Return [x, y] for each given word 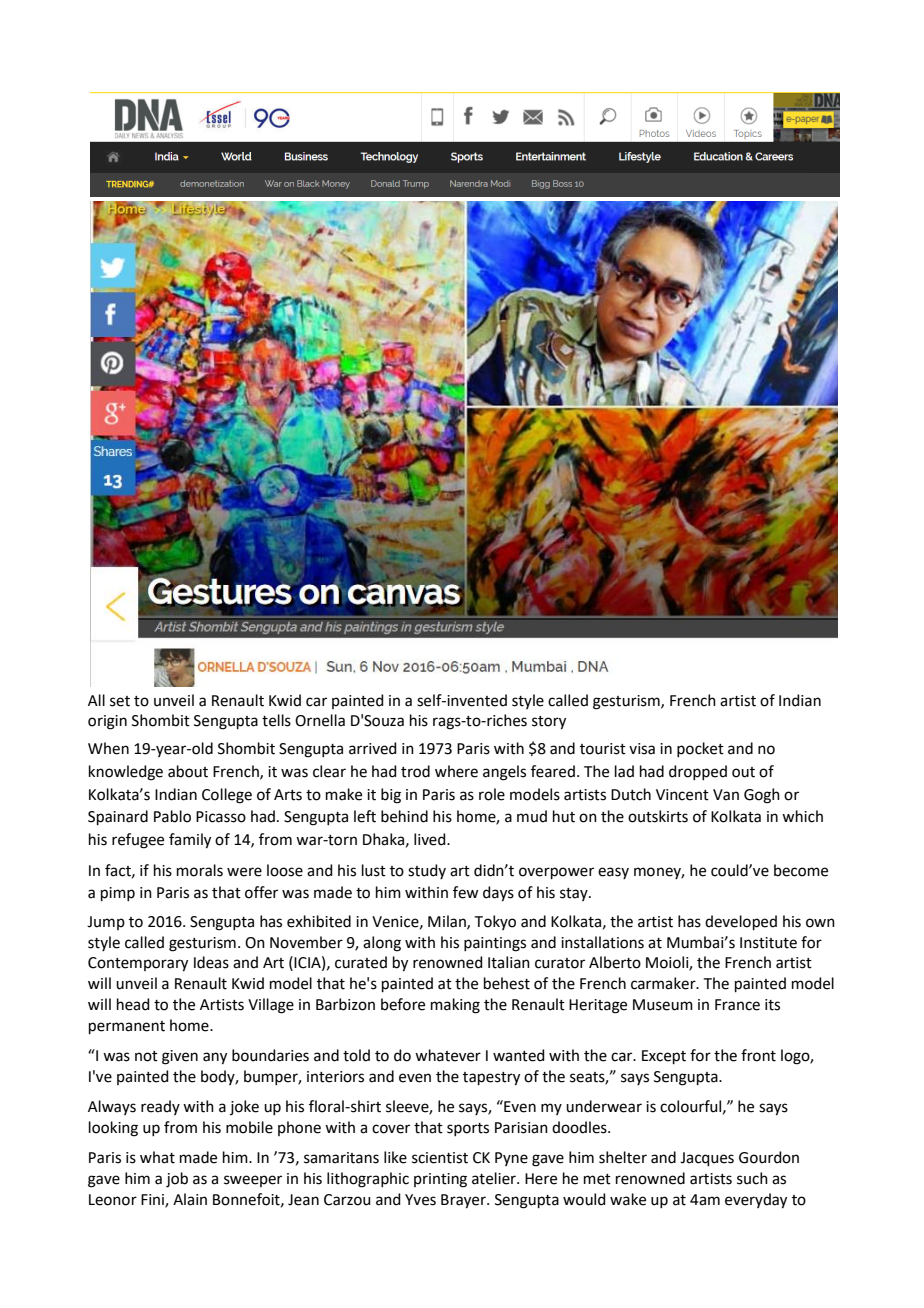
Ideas [211, 962]
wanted [519, 1055]
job [177, 1180]
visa [642, 749]
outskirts [658, 816]
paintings [495, 944]
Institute [768, 943]
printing [440, 1180]
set [120, 701]
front [758, 1055]
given [180, 1057]
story [549, 723]
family [190, 841]
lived [431, 839]
